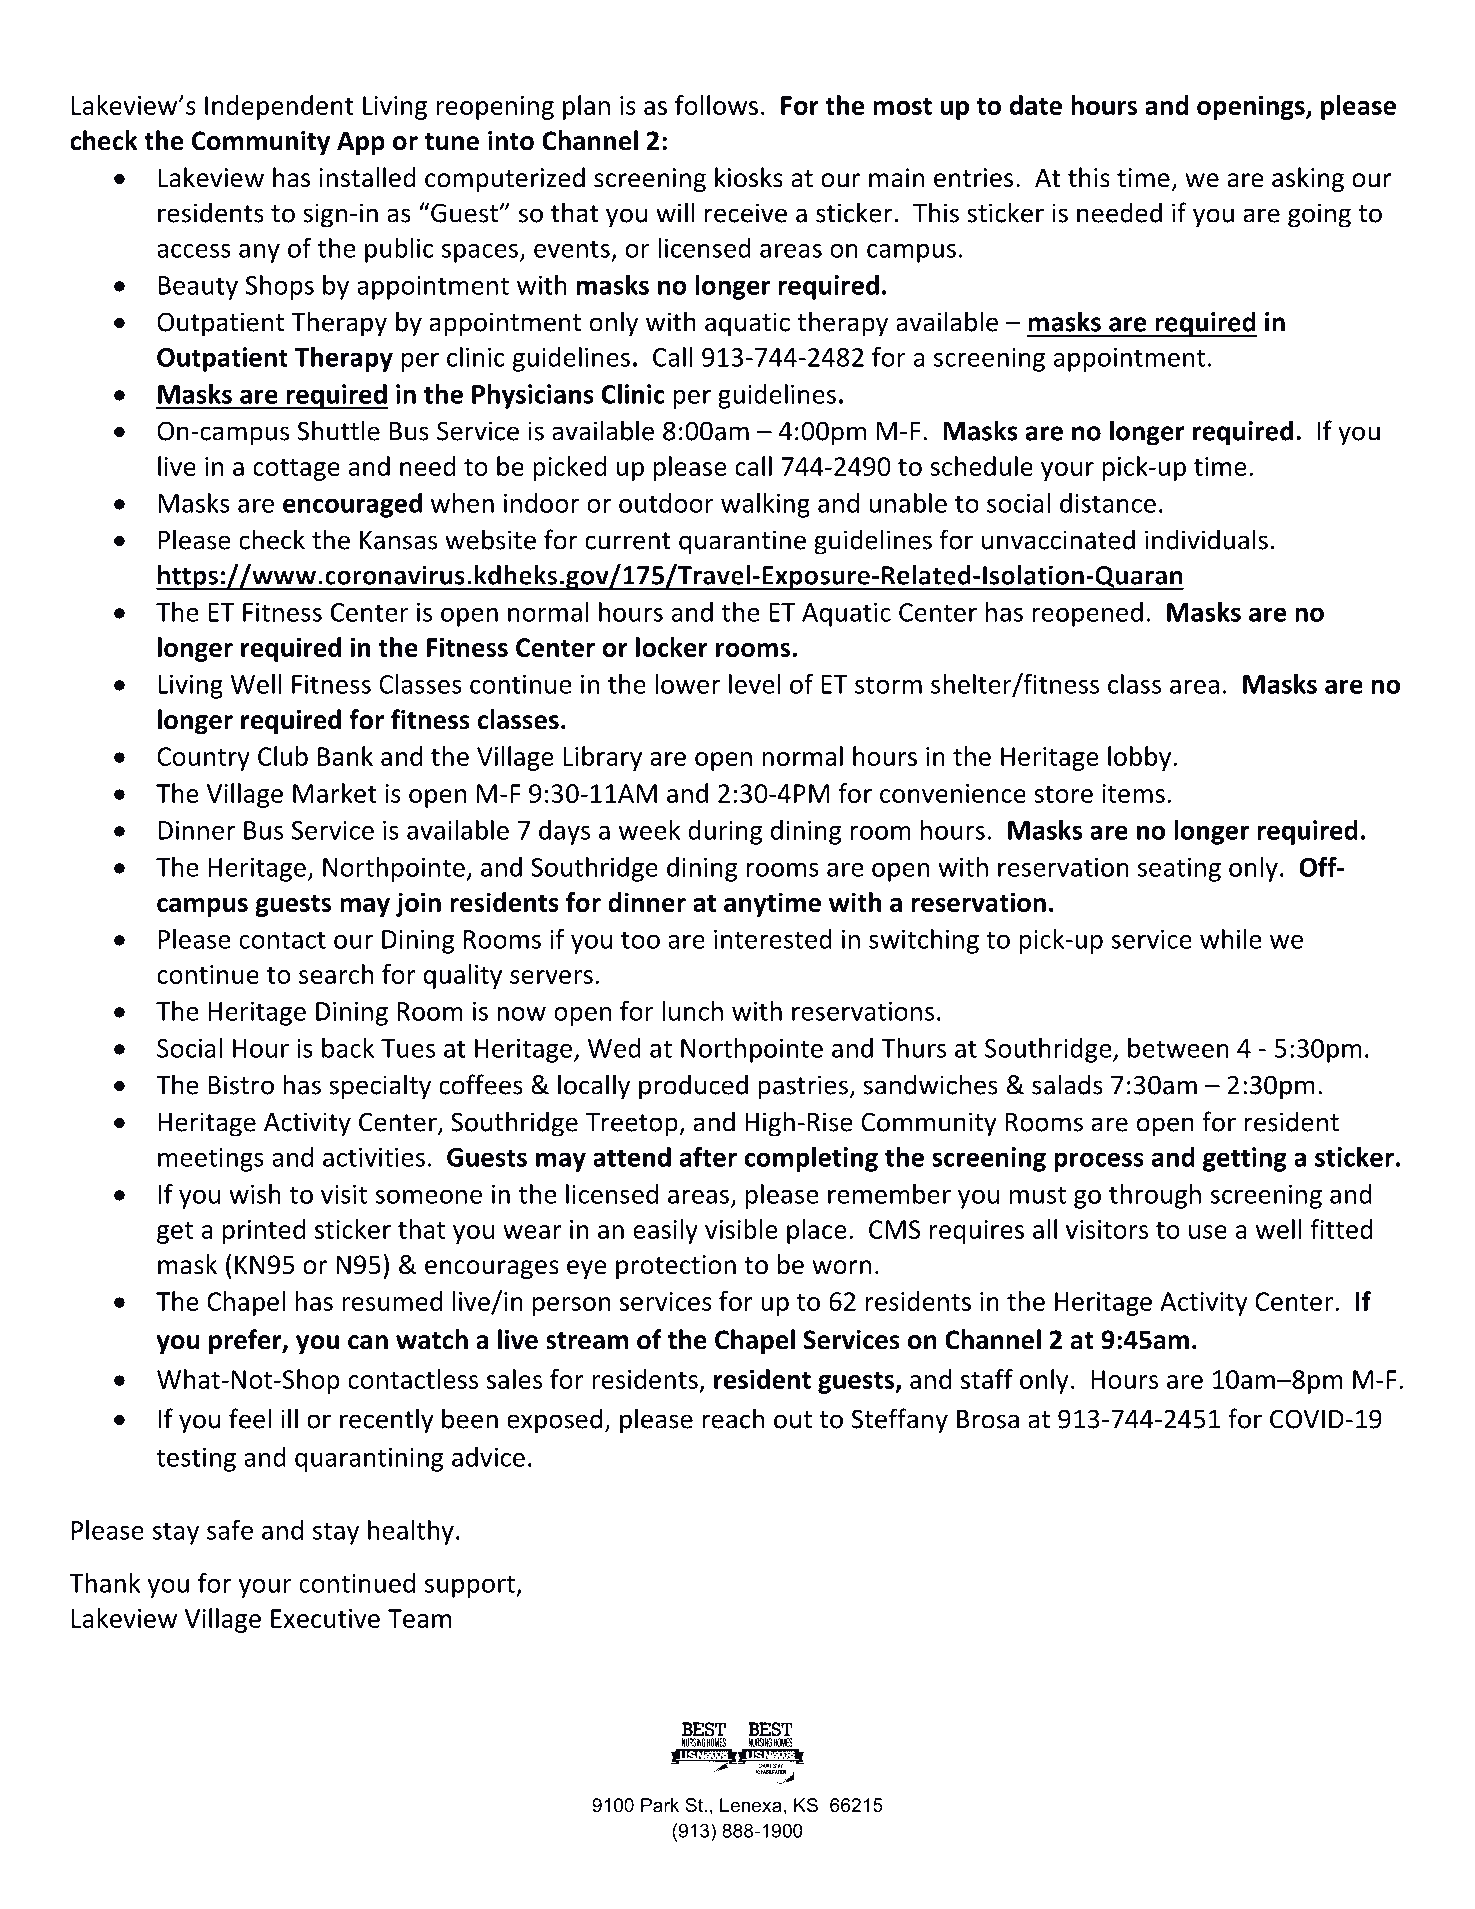 This page has width=1475, height=1909. What do you see at coordinates (716, 105) in the page?
I see `follows` at bounding box center [716, 105].
